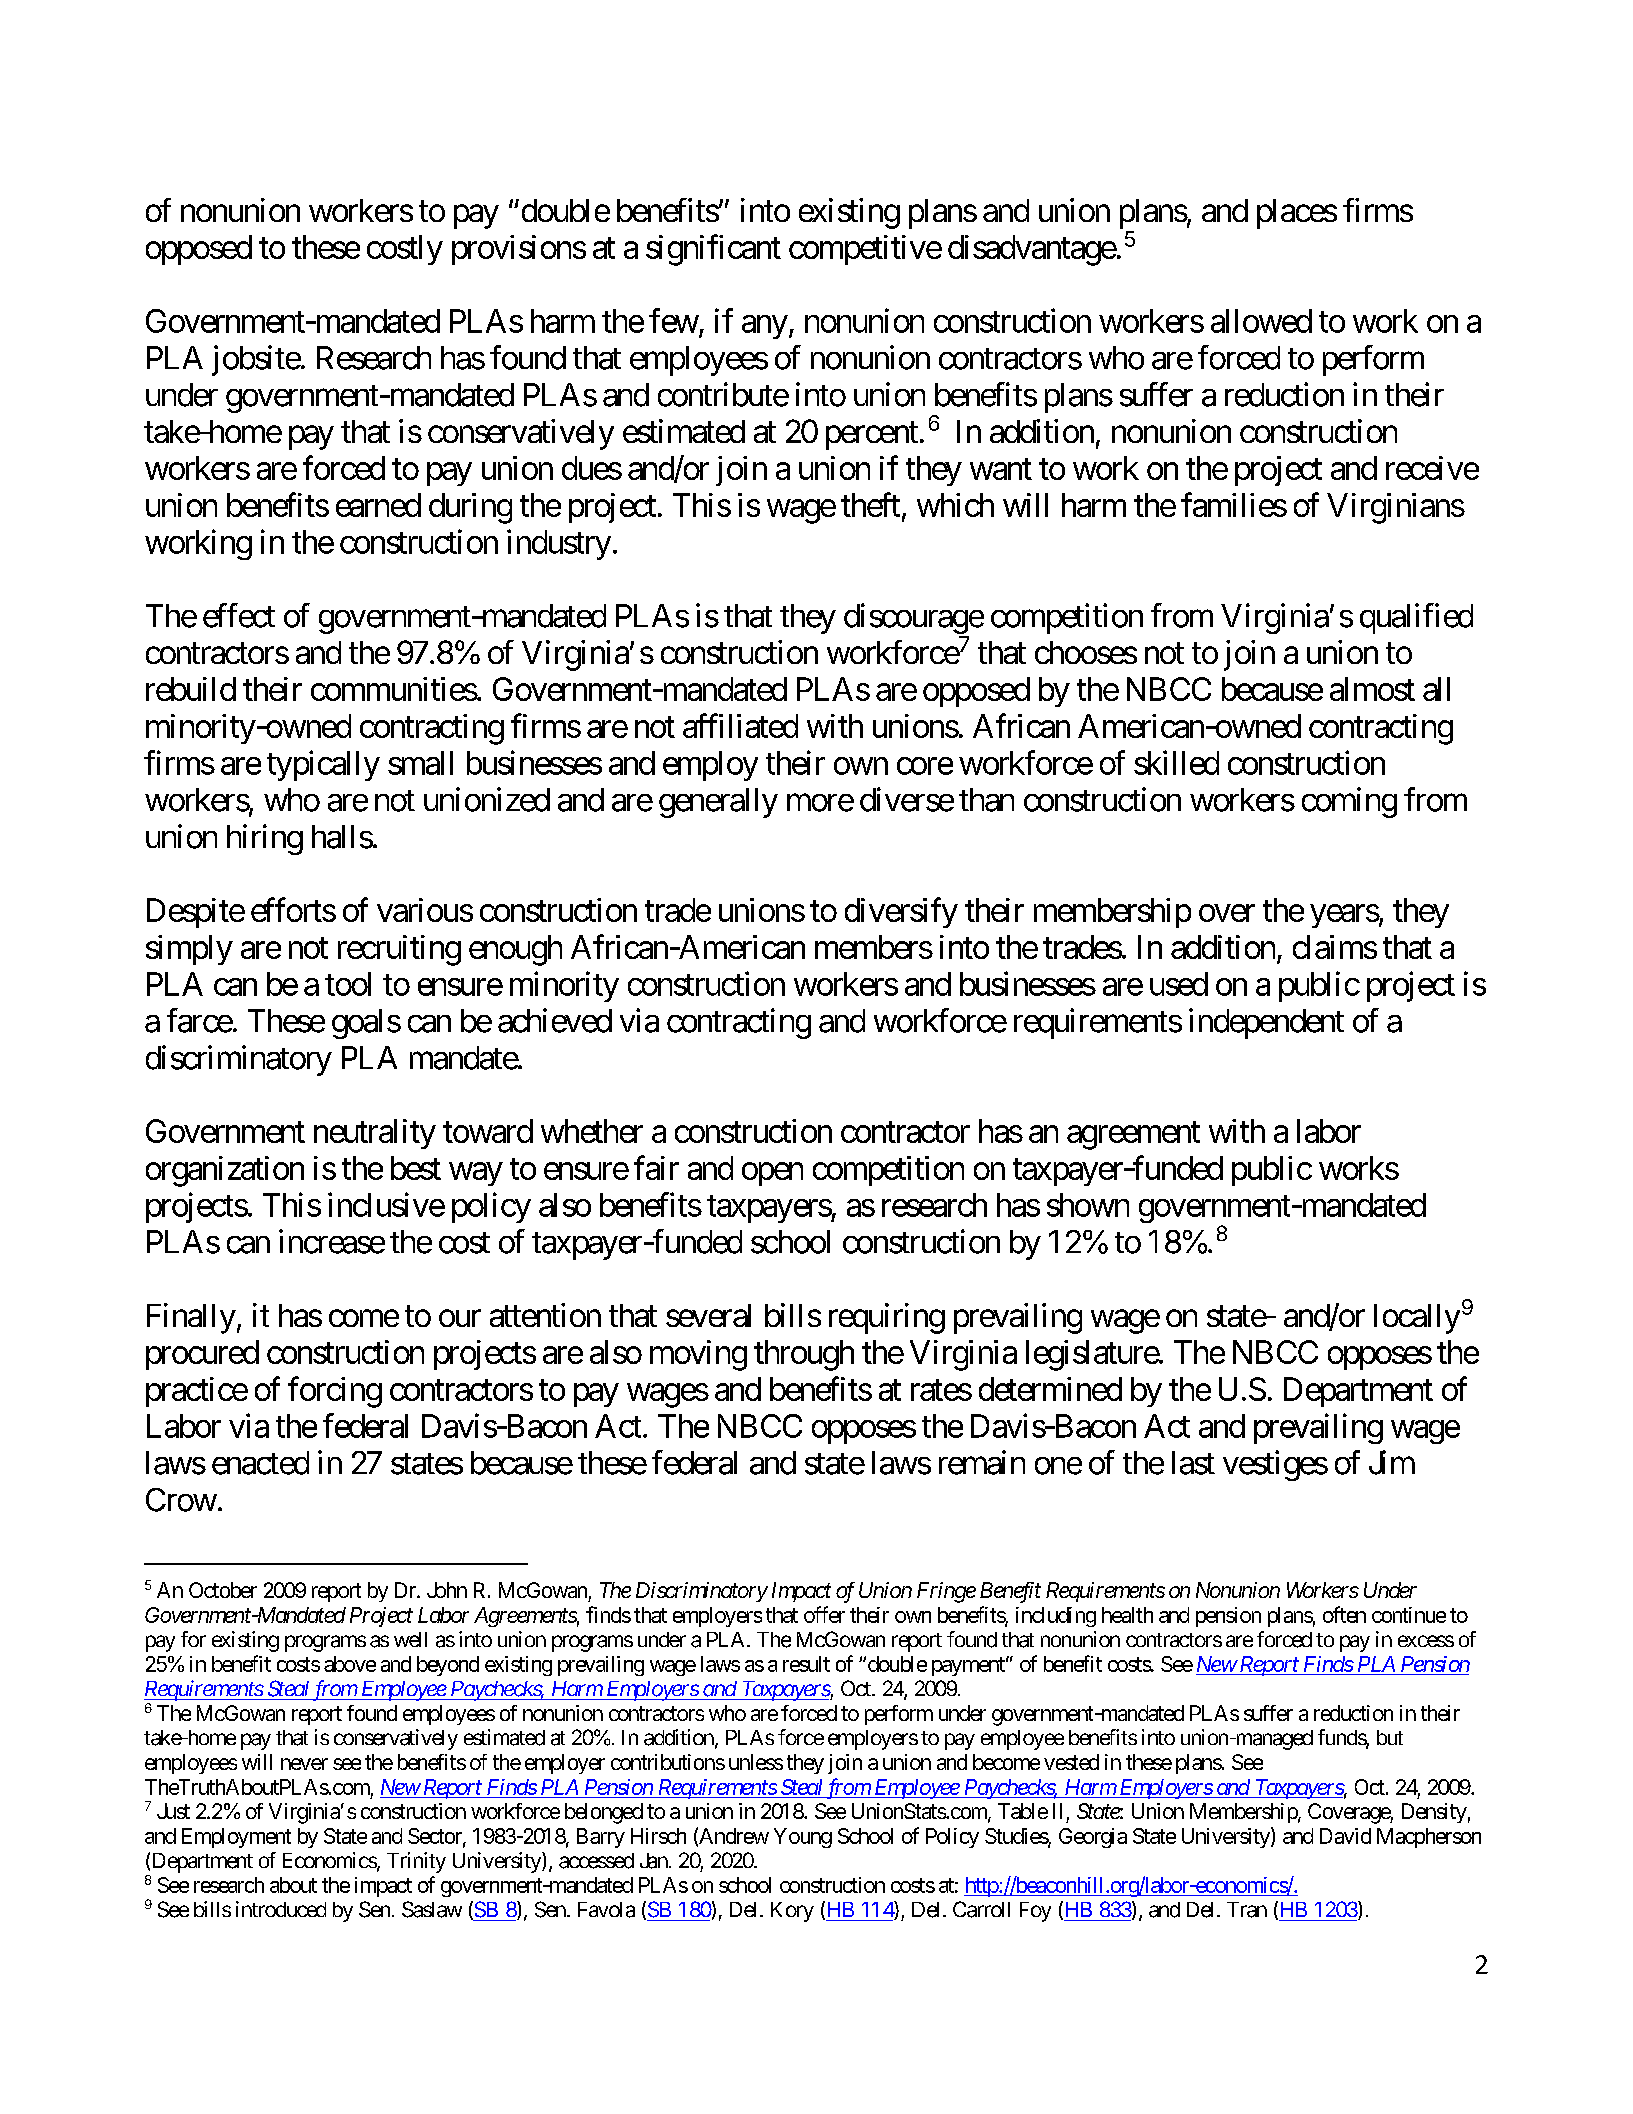 This screenshot has height=2114, width=1633. What do you see at coordinates (378, 505) in the screenshot?
I see `earned` at bounding box center [378, 505].
